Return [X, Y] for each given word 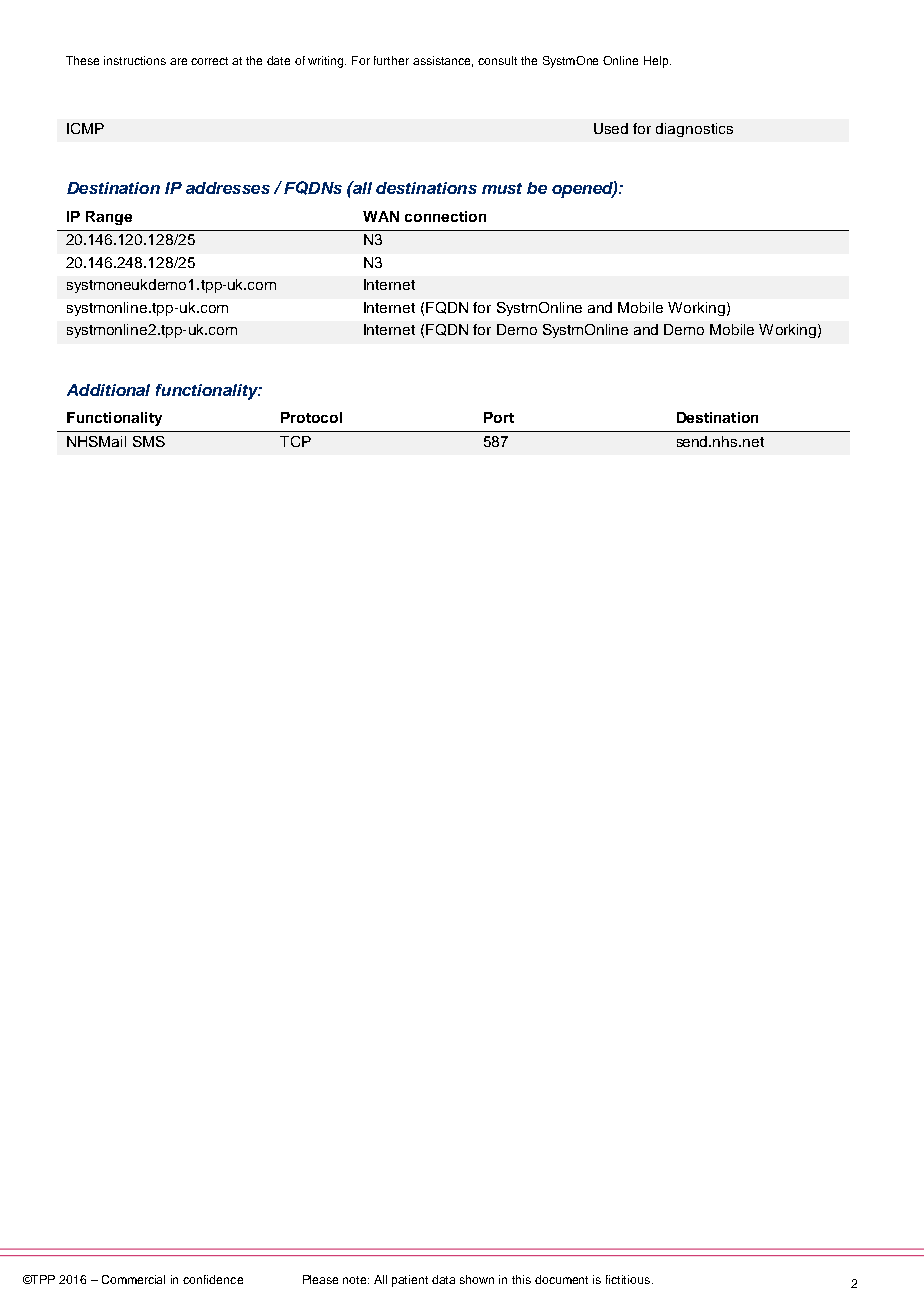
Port [499, 417]
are [178, 61]
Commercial [133, 1279]
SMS [149, 441]
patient [410, 1281]
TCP [295, 441]
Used [611, 128]
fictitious [628, 1279]
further [391, 60]
